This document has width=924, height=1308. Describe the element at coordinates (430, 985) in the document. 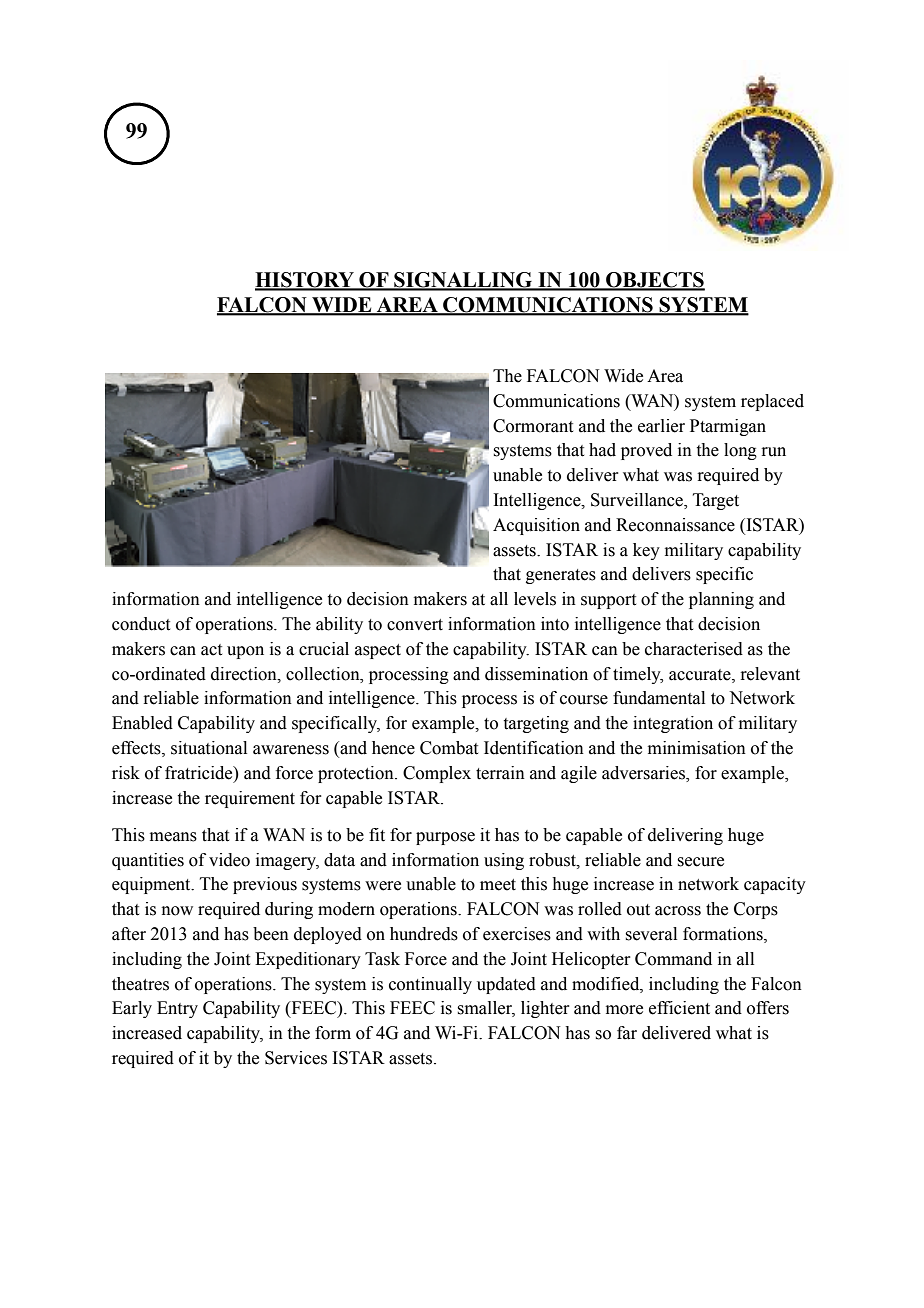

I see `continually` at that location.
